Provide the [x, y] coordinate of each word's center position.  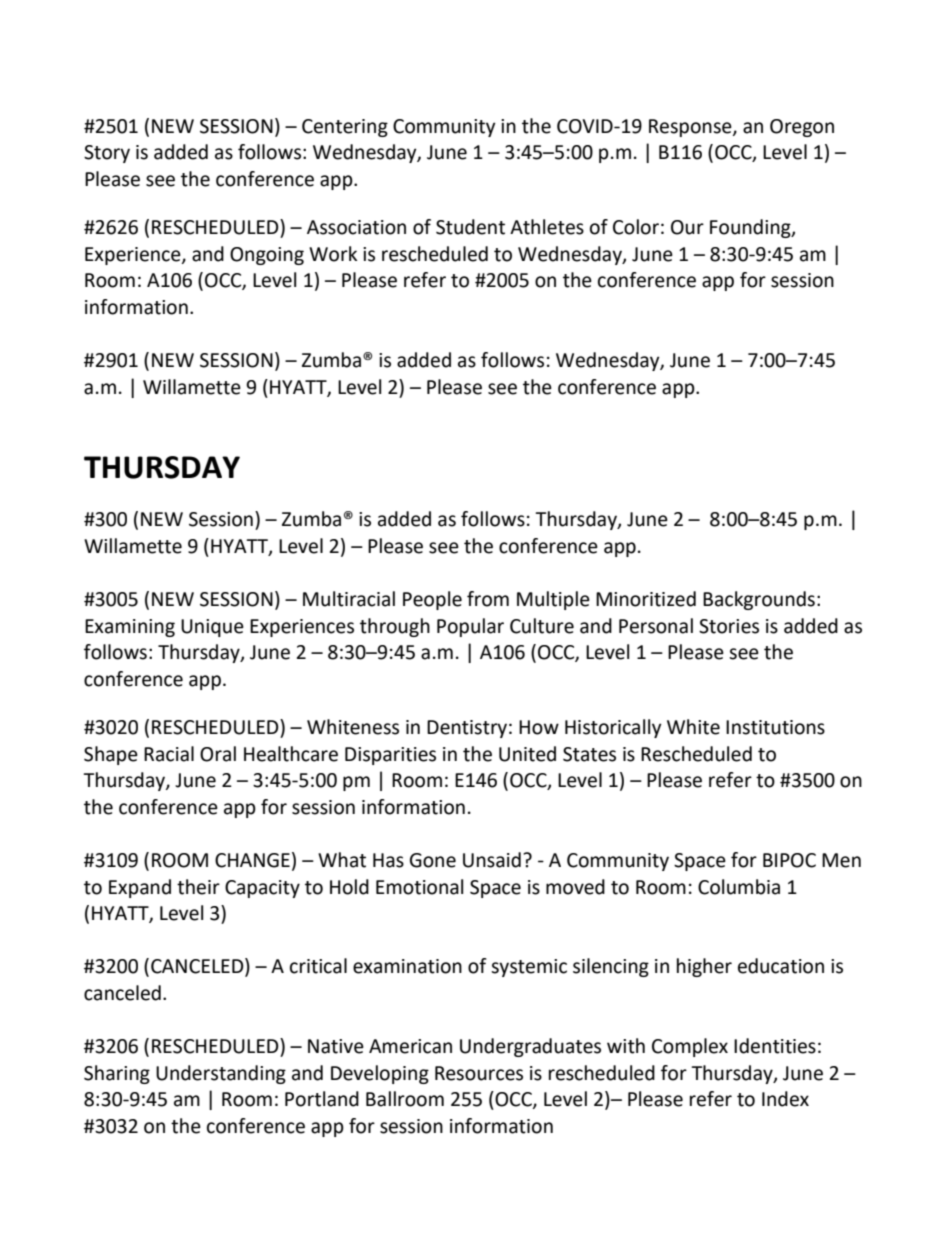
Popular [470, 627]
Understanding [221, 1074]
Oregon [802, 128]
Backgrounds [759, 600]
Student [470, 227]
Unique [212, 628]
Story [107, 154]
